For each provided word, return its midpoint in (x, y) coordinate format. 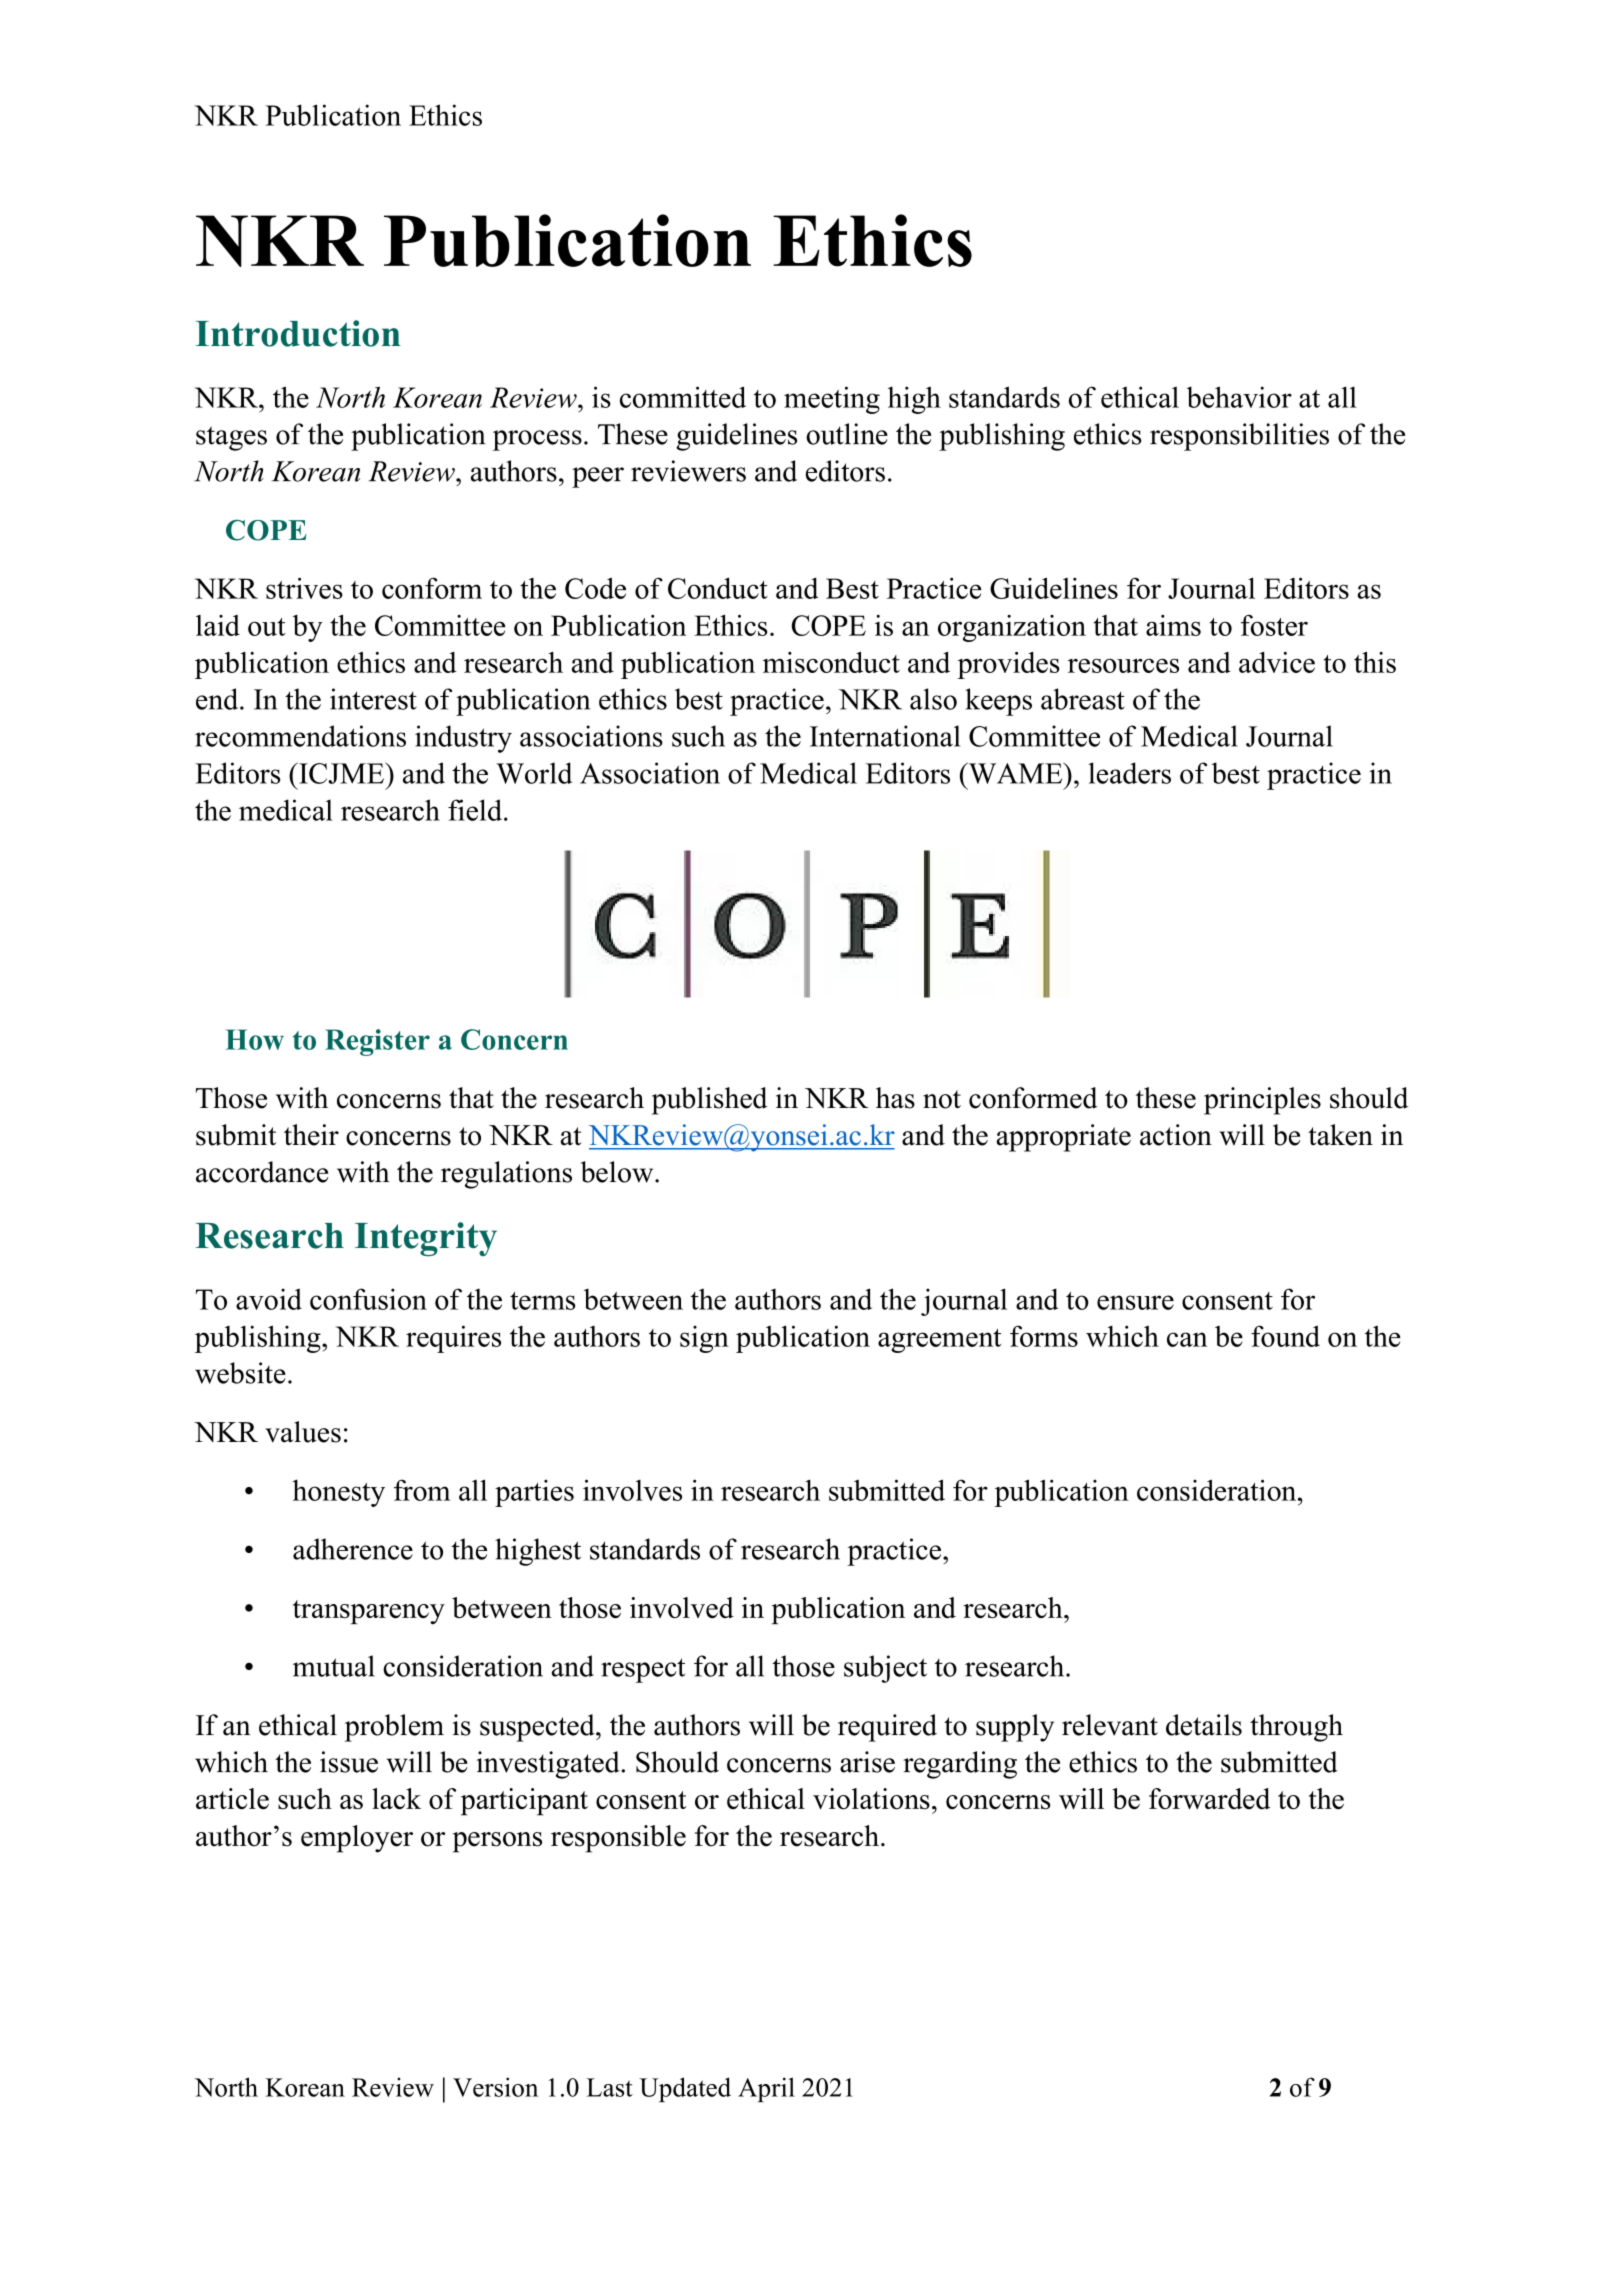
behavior (1239, 397)
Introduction (298, 333)
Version (495, 2087)
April (766, 2089)
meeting (832, 400)
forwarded (1209, 1799)
